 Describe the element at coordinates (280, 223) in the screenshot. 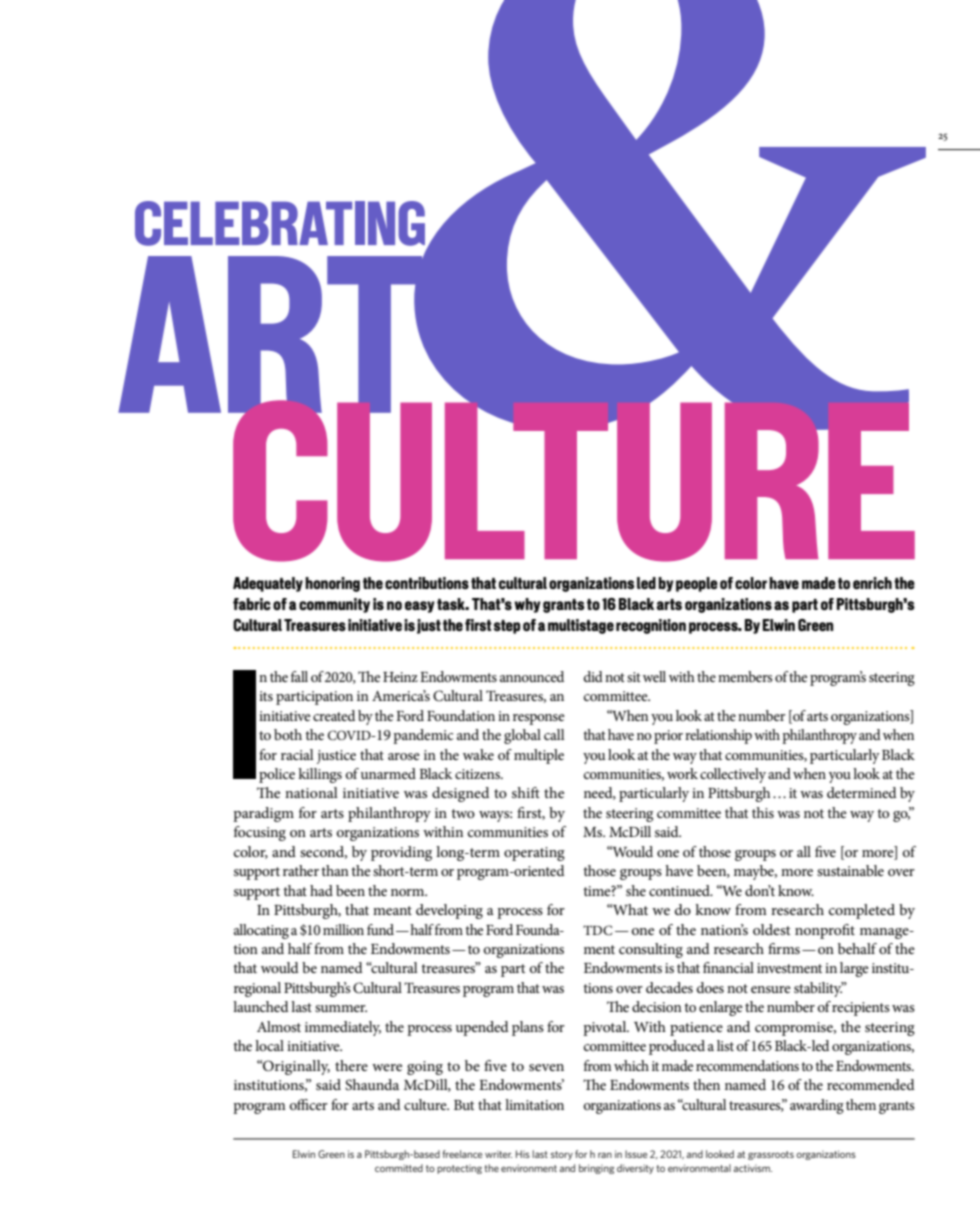

I see `CELEBRATING` at that location.
